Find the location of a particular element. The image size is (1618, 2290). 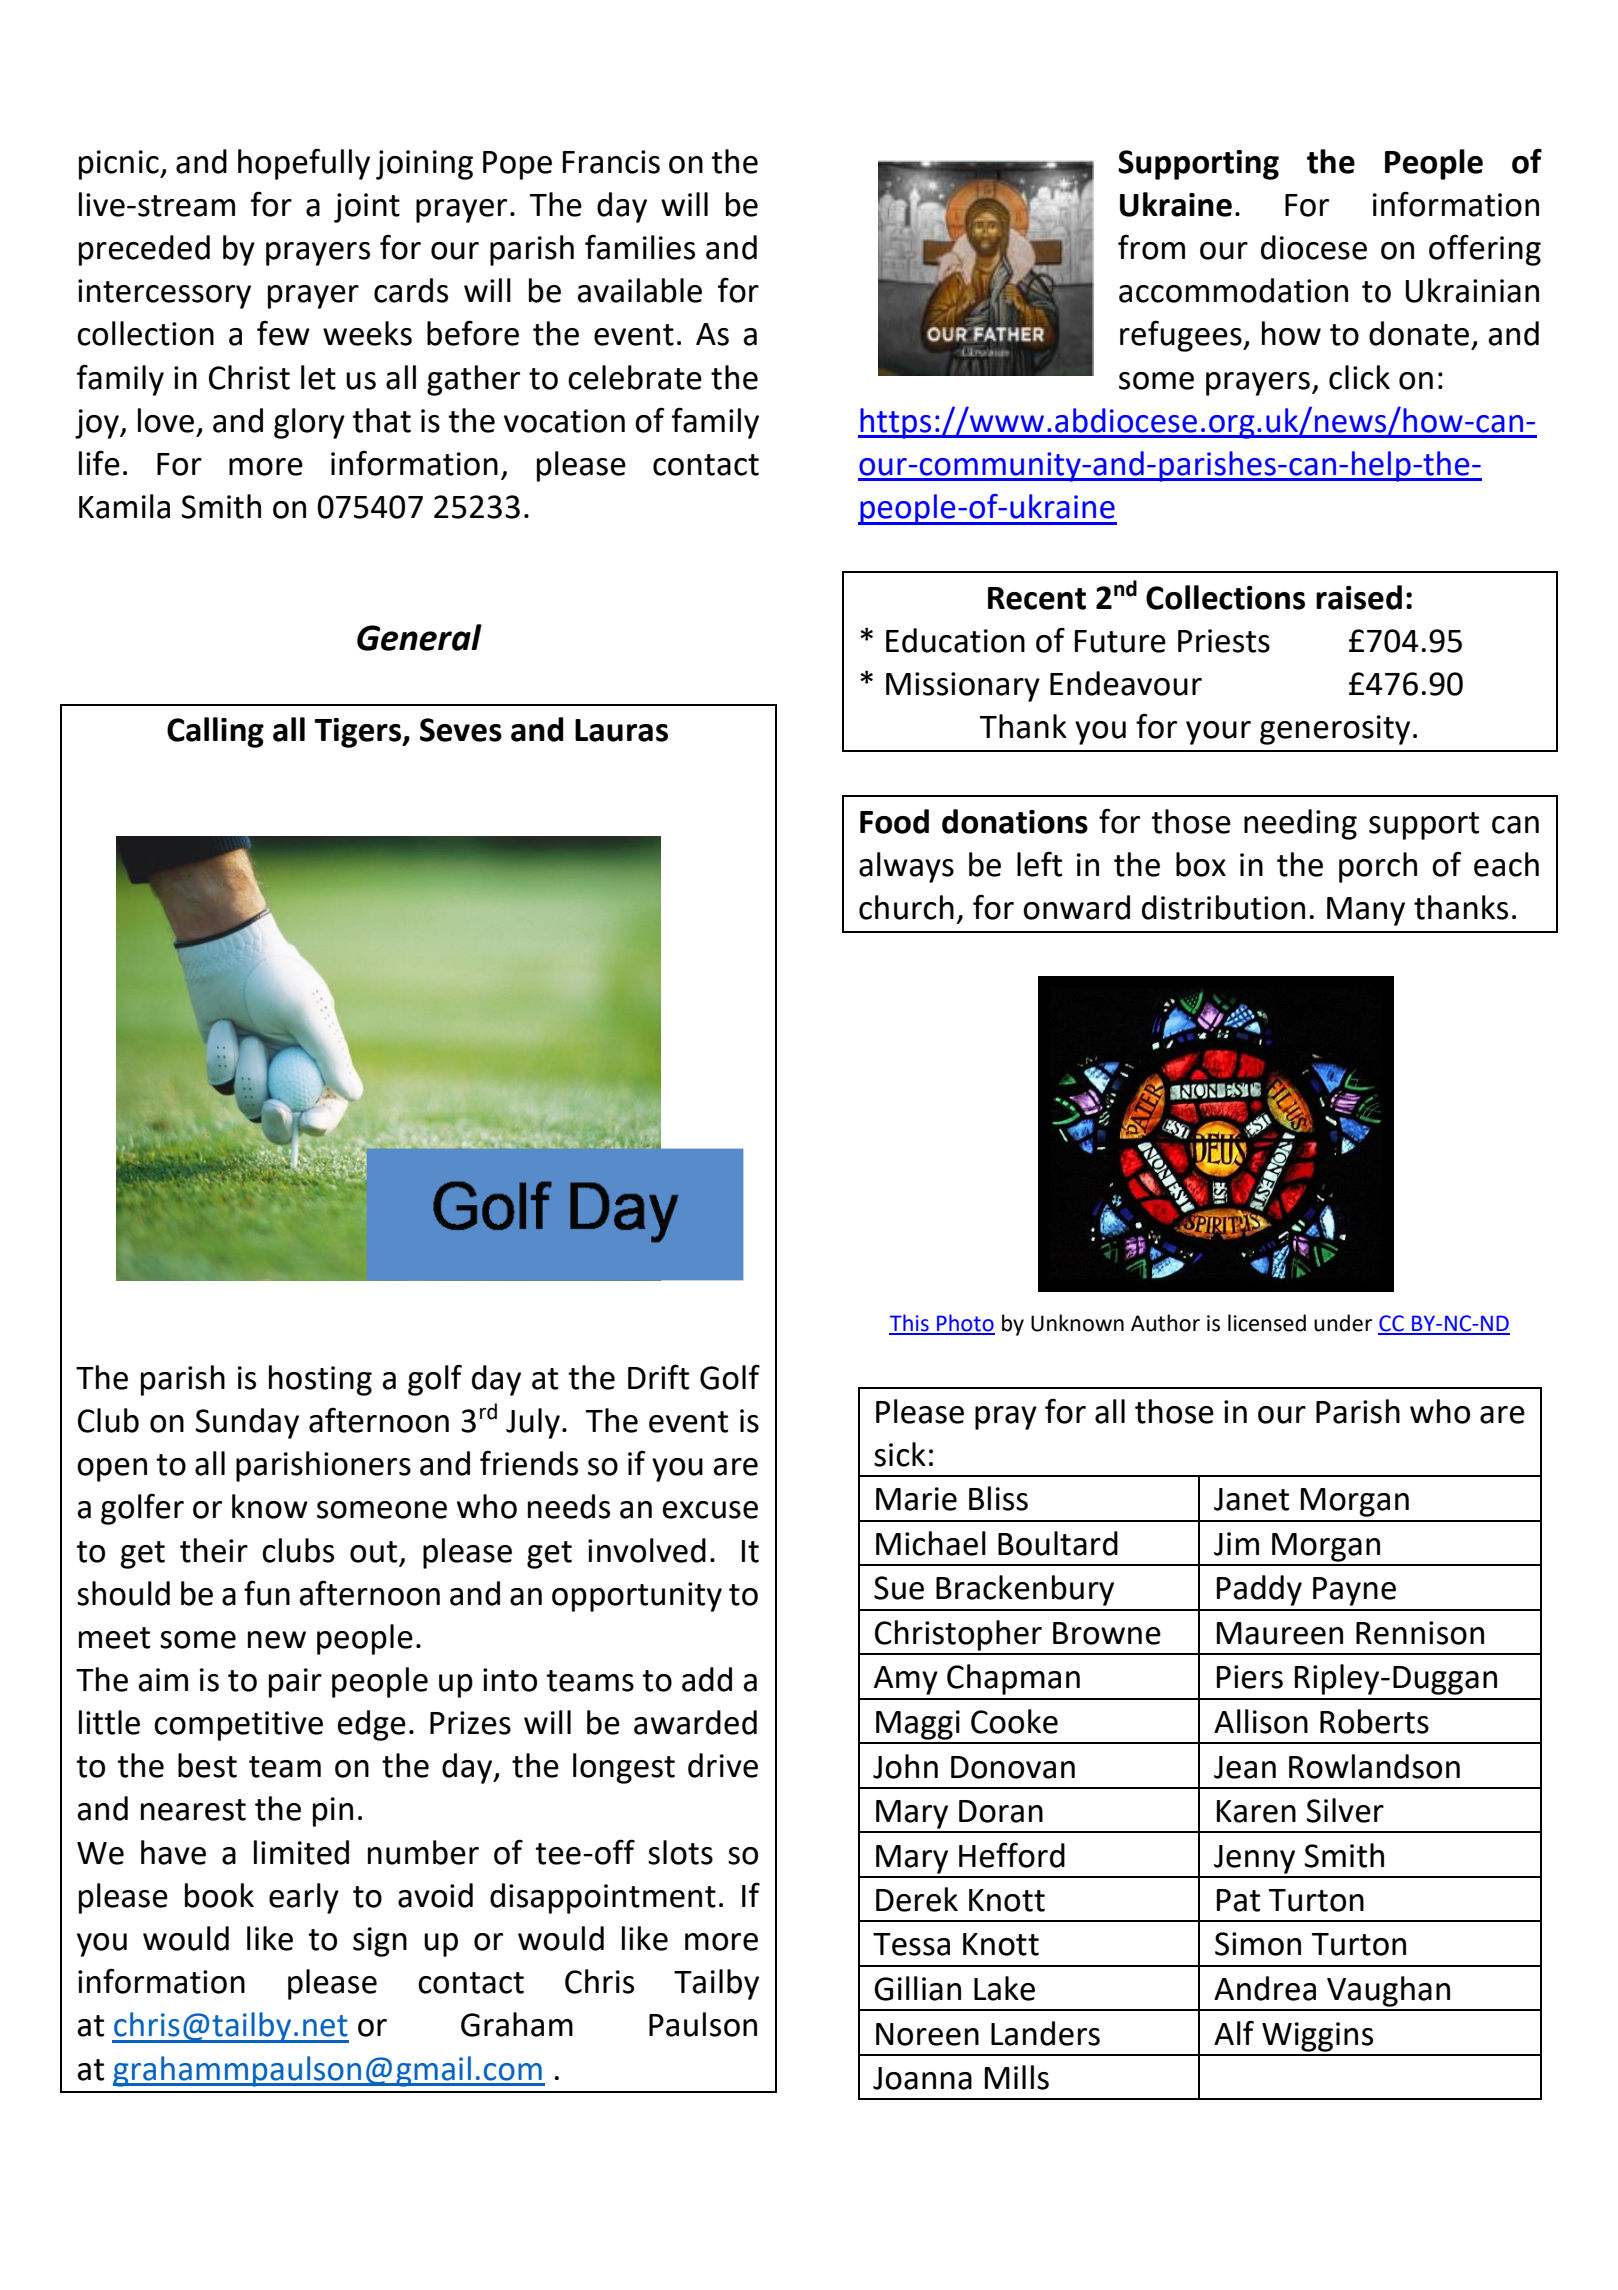

Calling is located at coordinates (215, 732).
